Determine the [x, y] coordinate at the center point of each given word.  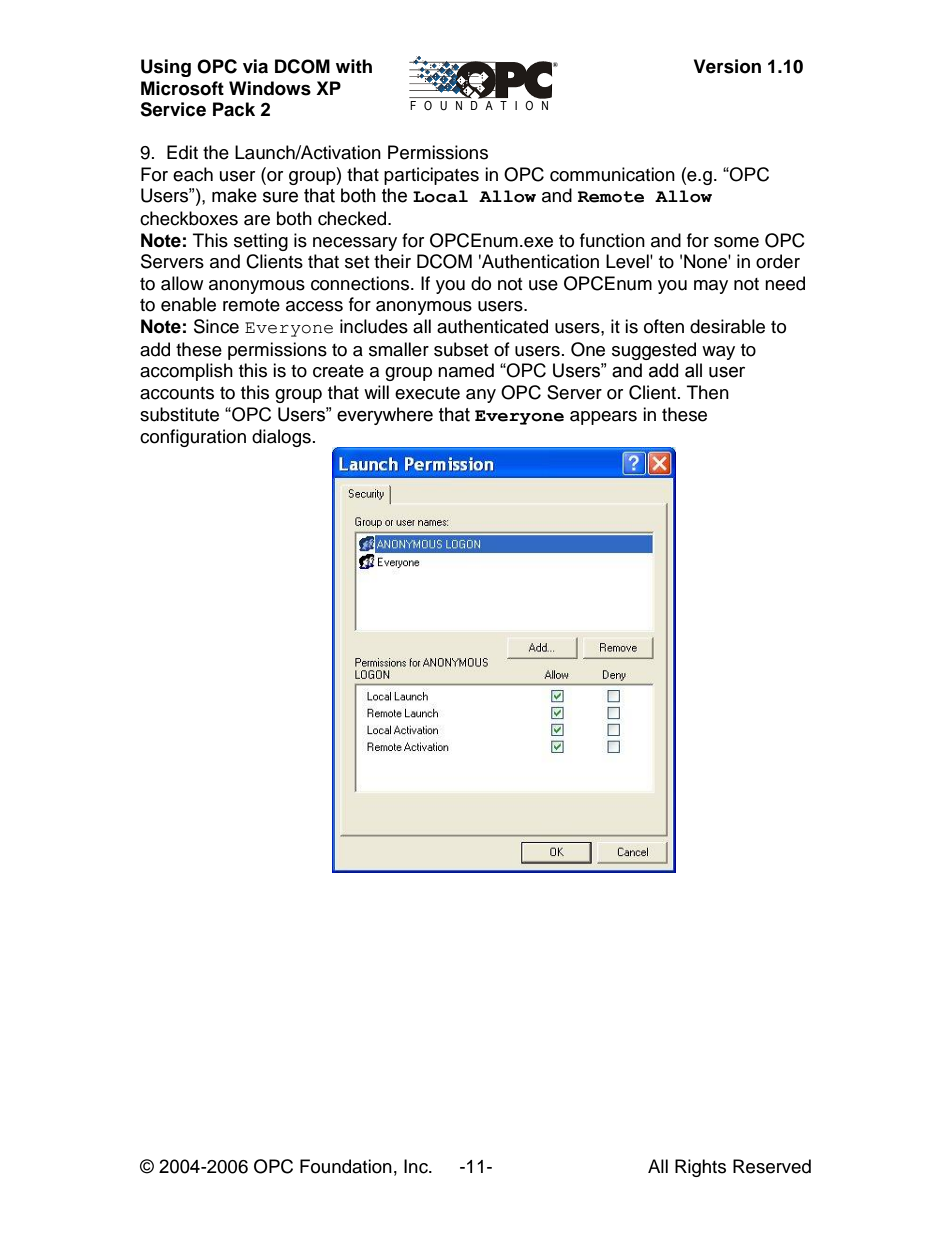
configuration [193, 438]
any [481, 396]
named [466, 370]
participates [431, 176]
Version [727, 66]
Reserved [772, 1166]
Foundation [346, 1166]
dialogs [281, 438]
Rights [700, 1168]
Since [216, 326]
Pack [234, 109]
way [718, 353]
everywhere [385, 416]
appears [603, 418]
